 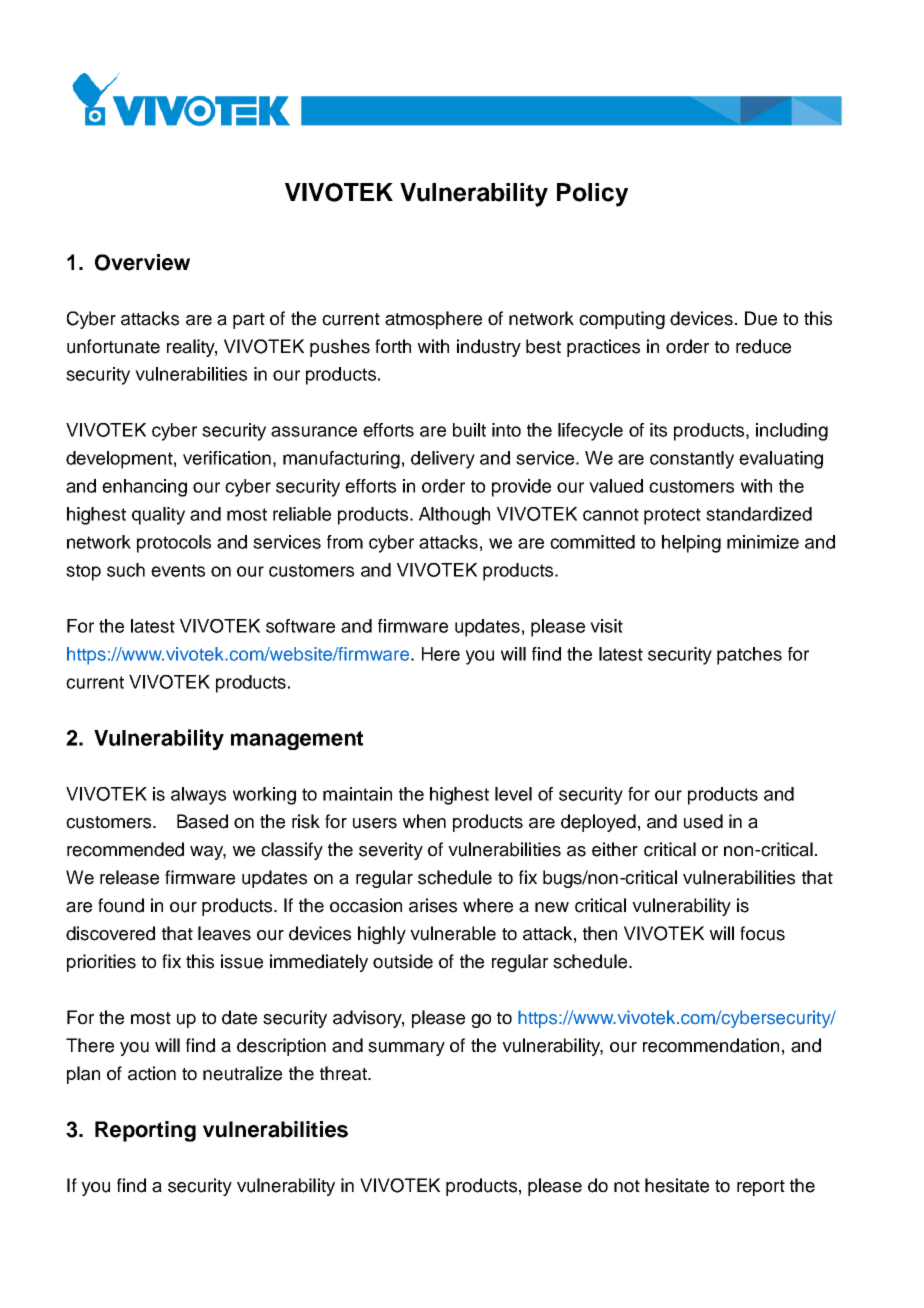 I want to click on action, so click(x=152, y=1073).
